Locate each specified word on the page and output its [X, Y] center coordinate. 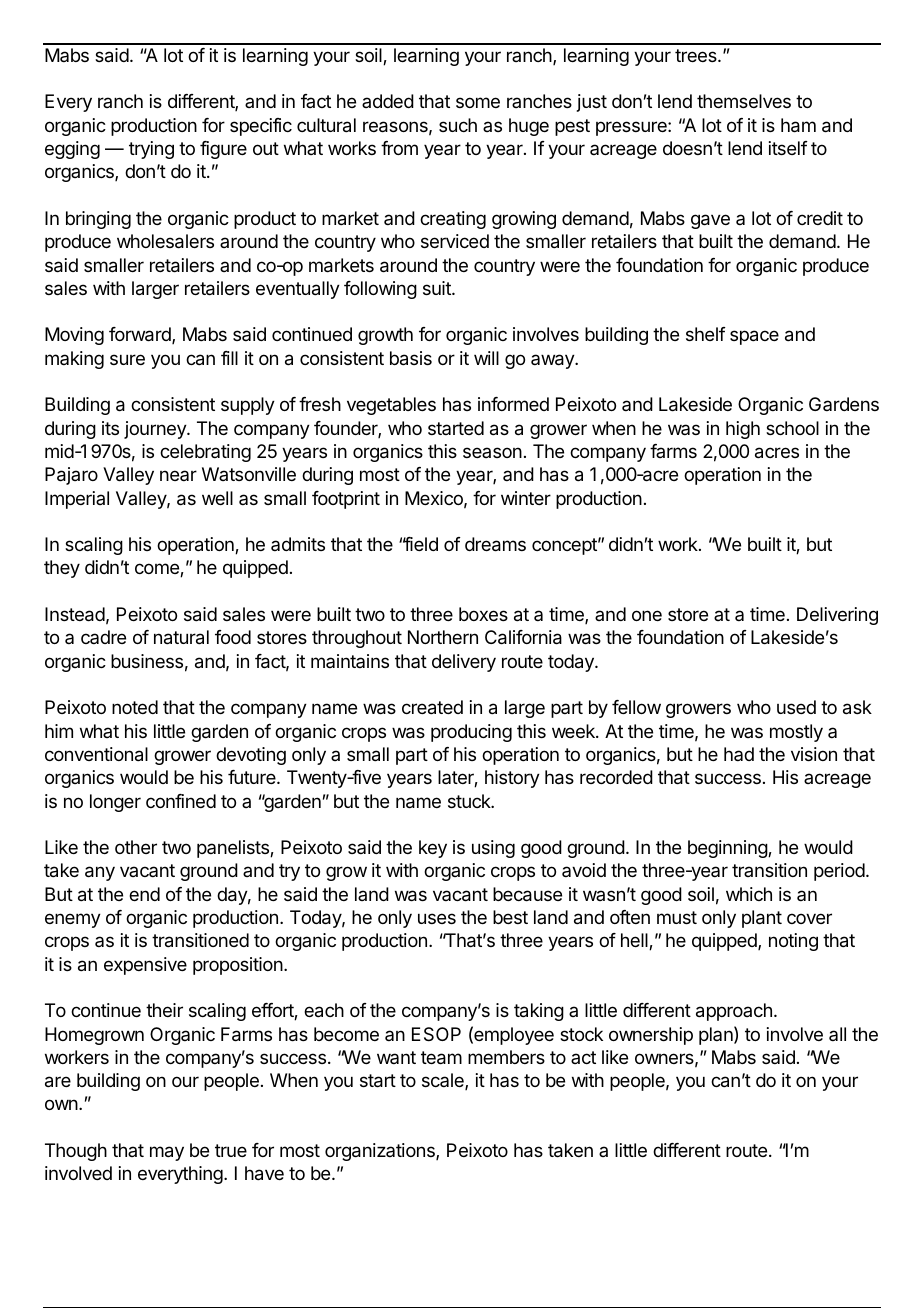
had [739, 754]
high [743, 430]
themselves [744, 101]
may [167, 1153]
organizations [381, 1152]
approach [734, 1012]
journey [156, 430]
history [512, 779]
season [492, 452]
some [478, 102]
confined [181, 801]
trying [151, 150]
